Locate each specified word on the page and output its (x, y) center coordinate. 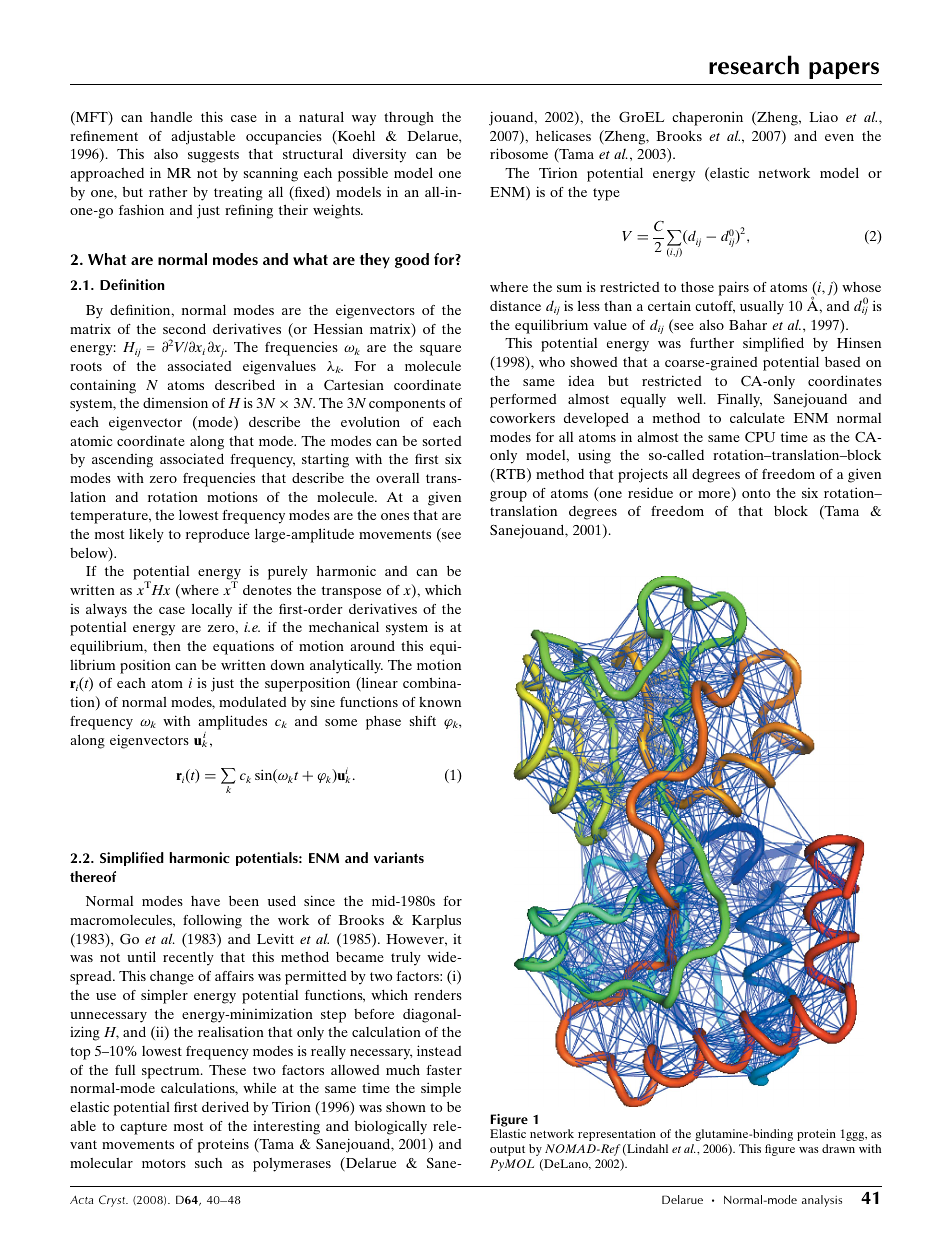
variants (399, 857)
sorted (442, 441)
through (409, 119)
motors (164, 1163)
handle (171, 117)
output (507, 1150)
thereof (93, 876)
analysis (822, 1201)
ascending (122, 461)
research (754, 65)
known (440, 702)
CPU (760, 437)
